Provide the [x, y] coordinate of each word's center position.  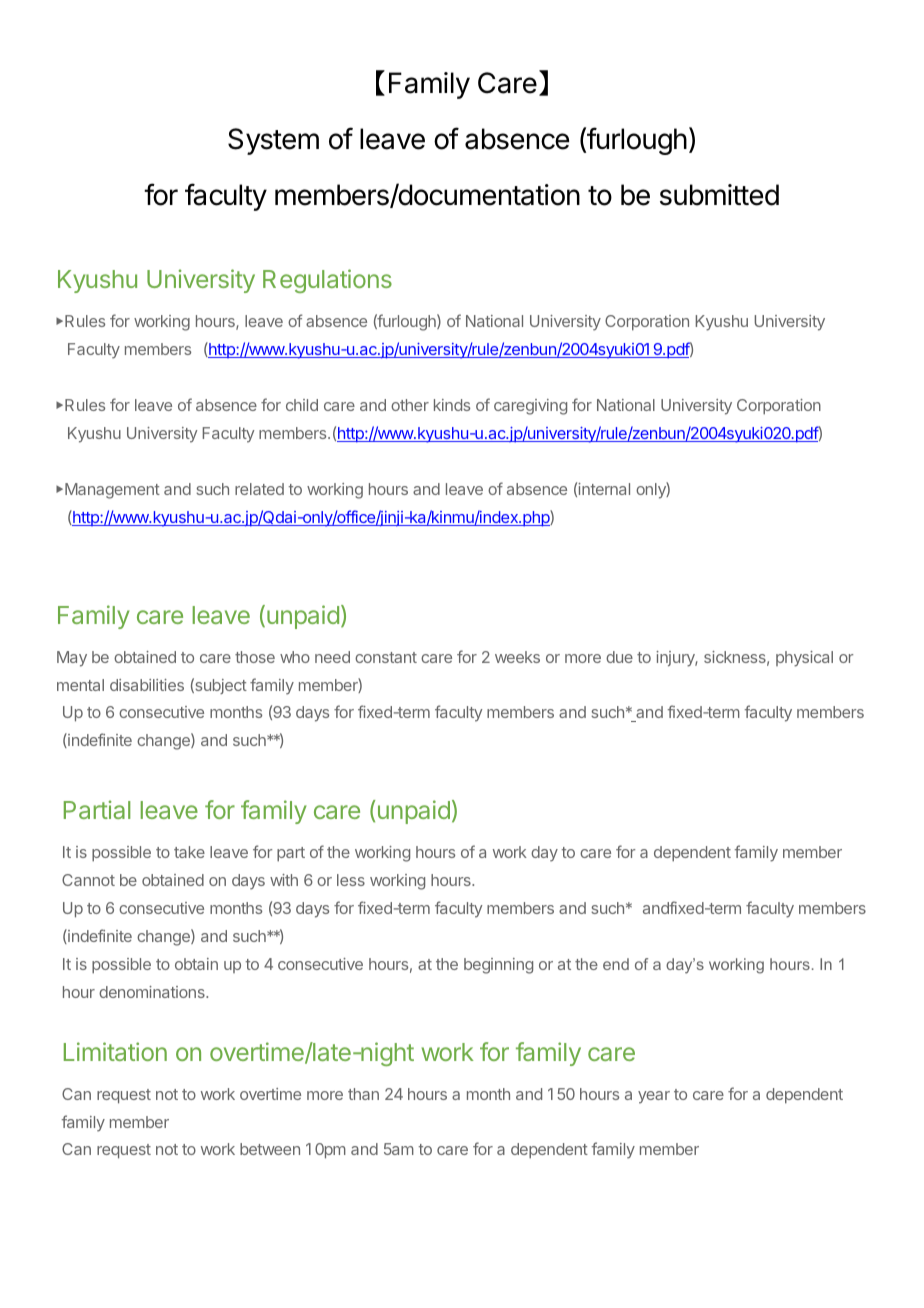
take [189, 852]
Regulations [327, 281]
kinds [452, 405]
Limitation [115, 1051]
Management [112, 491]
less [351, 880]
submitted [719, 195]
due [619, 657]
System [273, 141]
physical [804, 659]
